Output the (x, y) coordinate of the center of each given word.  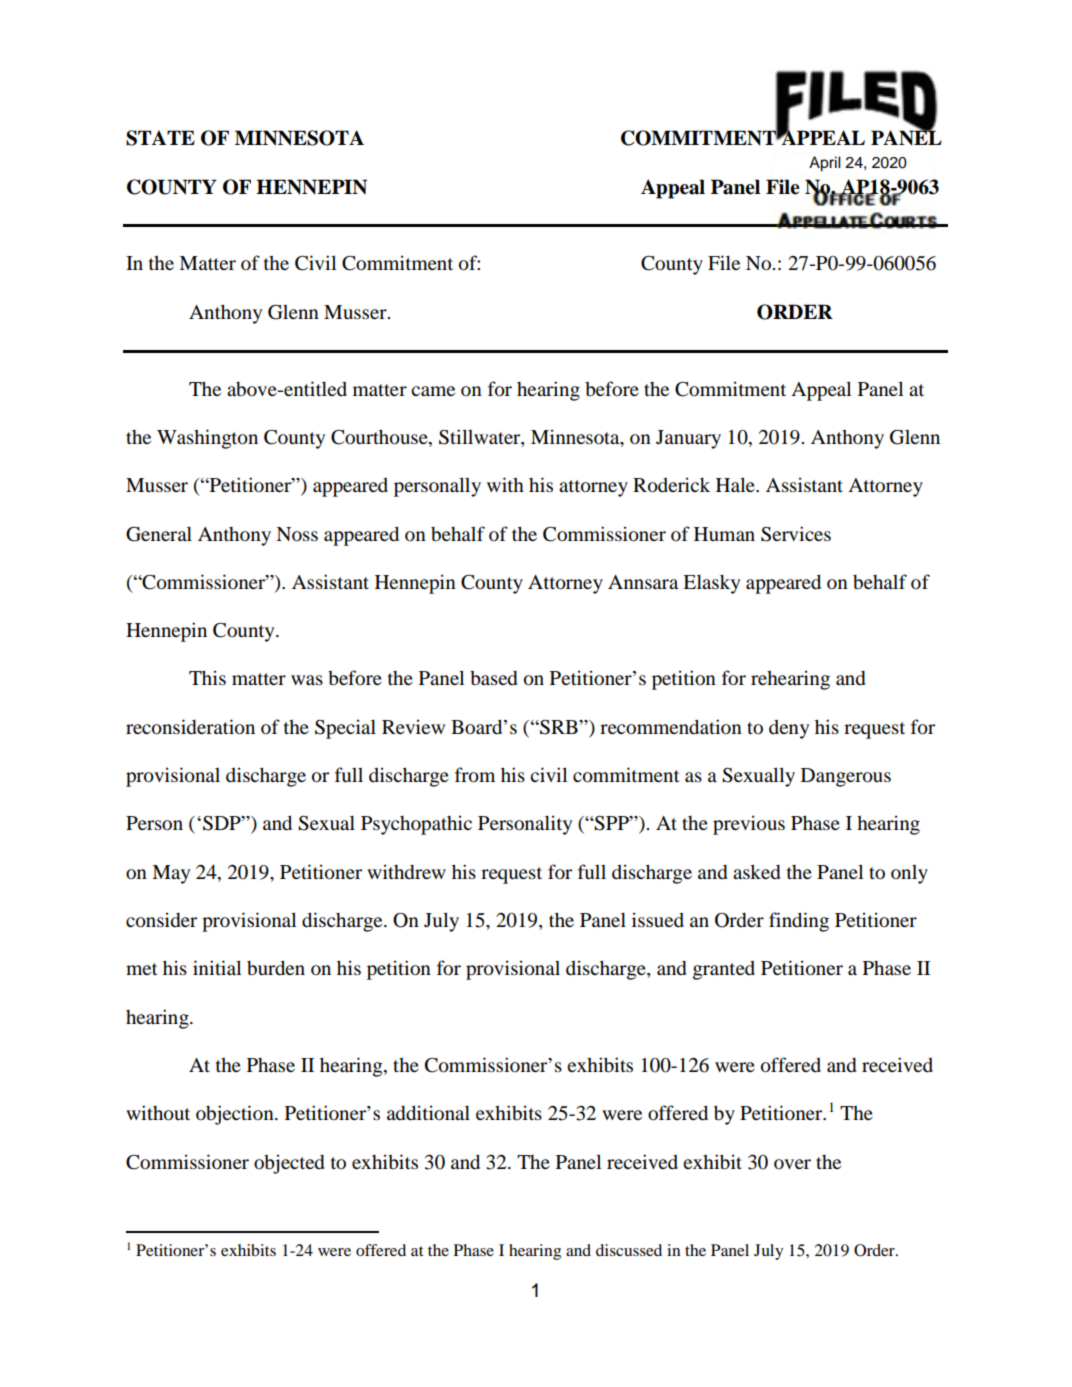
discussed (629, 1250)
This (207, 677)
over (792, 1164)
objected (289, 1164)
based (494, 678)
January (688, 439)
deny (789, 729)
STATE (160, 138)
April (825, 164)
